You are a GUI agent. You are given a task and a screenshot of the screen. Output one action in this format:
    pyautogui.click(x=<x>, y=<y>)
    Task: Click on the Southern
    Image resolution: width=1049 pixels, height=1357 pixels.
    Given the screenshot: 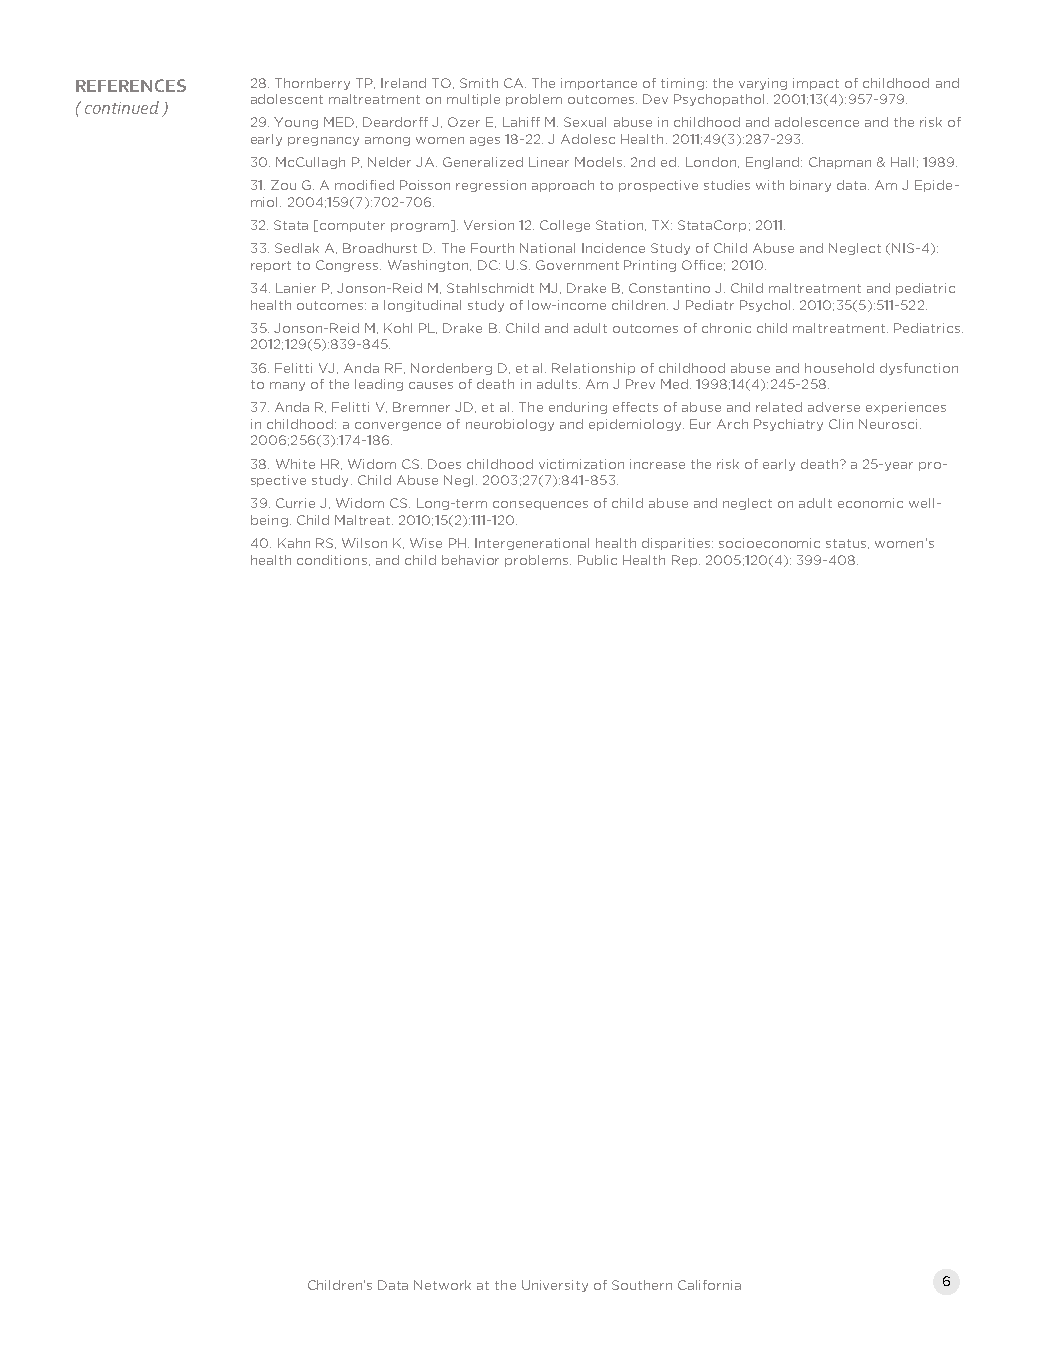 What is the action you would take?
    pyautogui.click(x=642, y=1285)
